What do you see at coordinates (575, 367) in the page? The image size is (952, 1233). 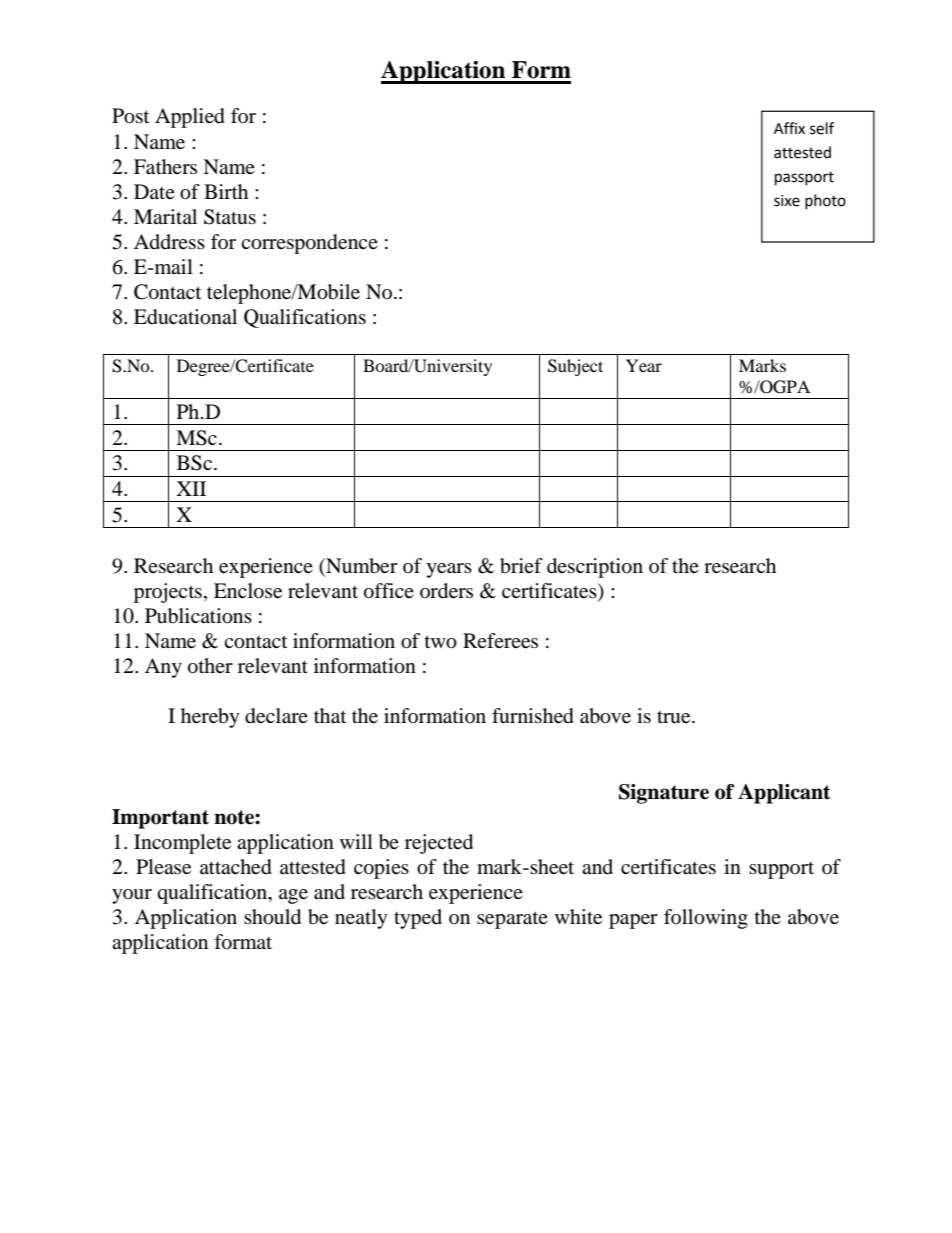 I see `Subject` at bounding box center [575, 367].
